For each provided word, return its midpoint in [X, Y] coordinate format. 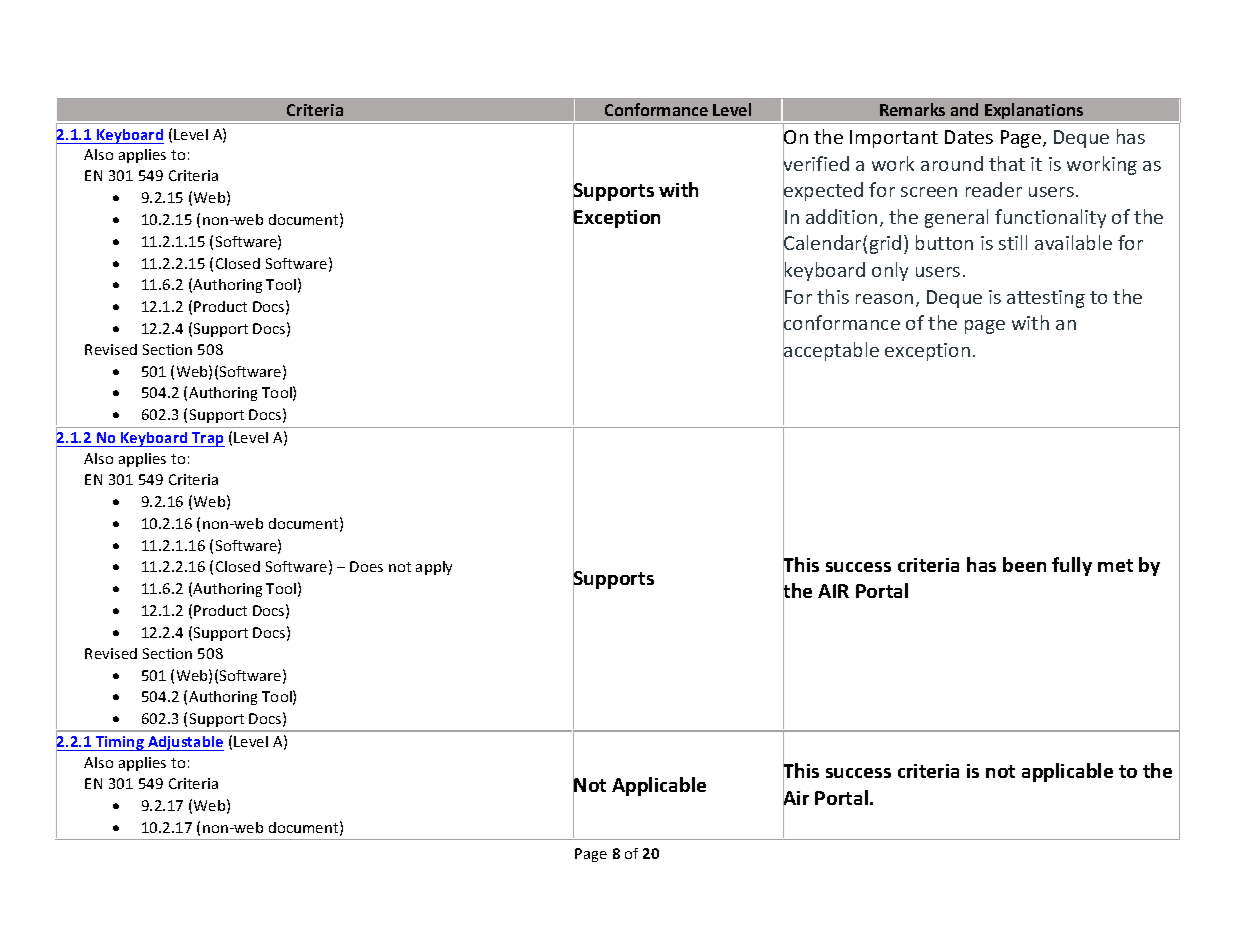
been [1024, 564]
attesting [1046, 299]
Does [366, 566]
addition [841, 216]
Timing [120, 743]
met [1115, 565]
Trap [207, 439]
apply [434, 568]
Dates [969, 137]
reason [884, 299]
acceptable [831, 351]
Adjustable [185, 743]
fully [1072, 566]
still [1013, 242]
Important [894, 139]
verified [816, 164]
